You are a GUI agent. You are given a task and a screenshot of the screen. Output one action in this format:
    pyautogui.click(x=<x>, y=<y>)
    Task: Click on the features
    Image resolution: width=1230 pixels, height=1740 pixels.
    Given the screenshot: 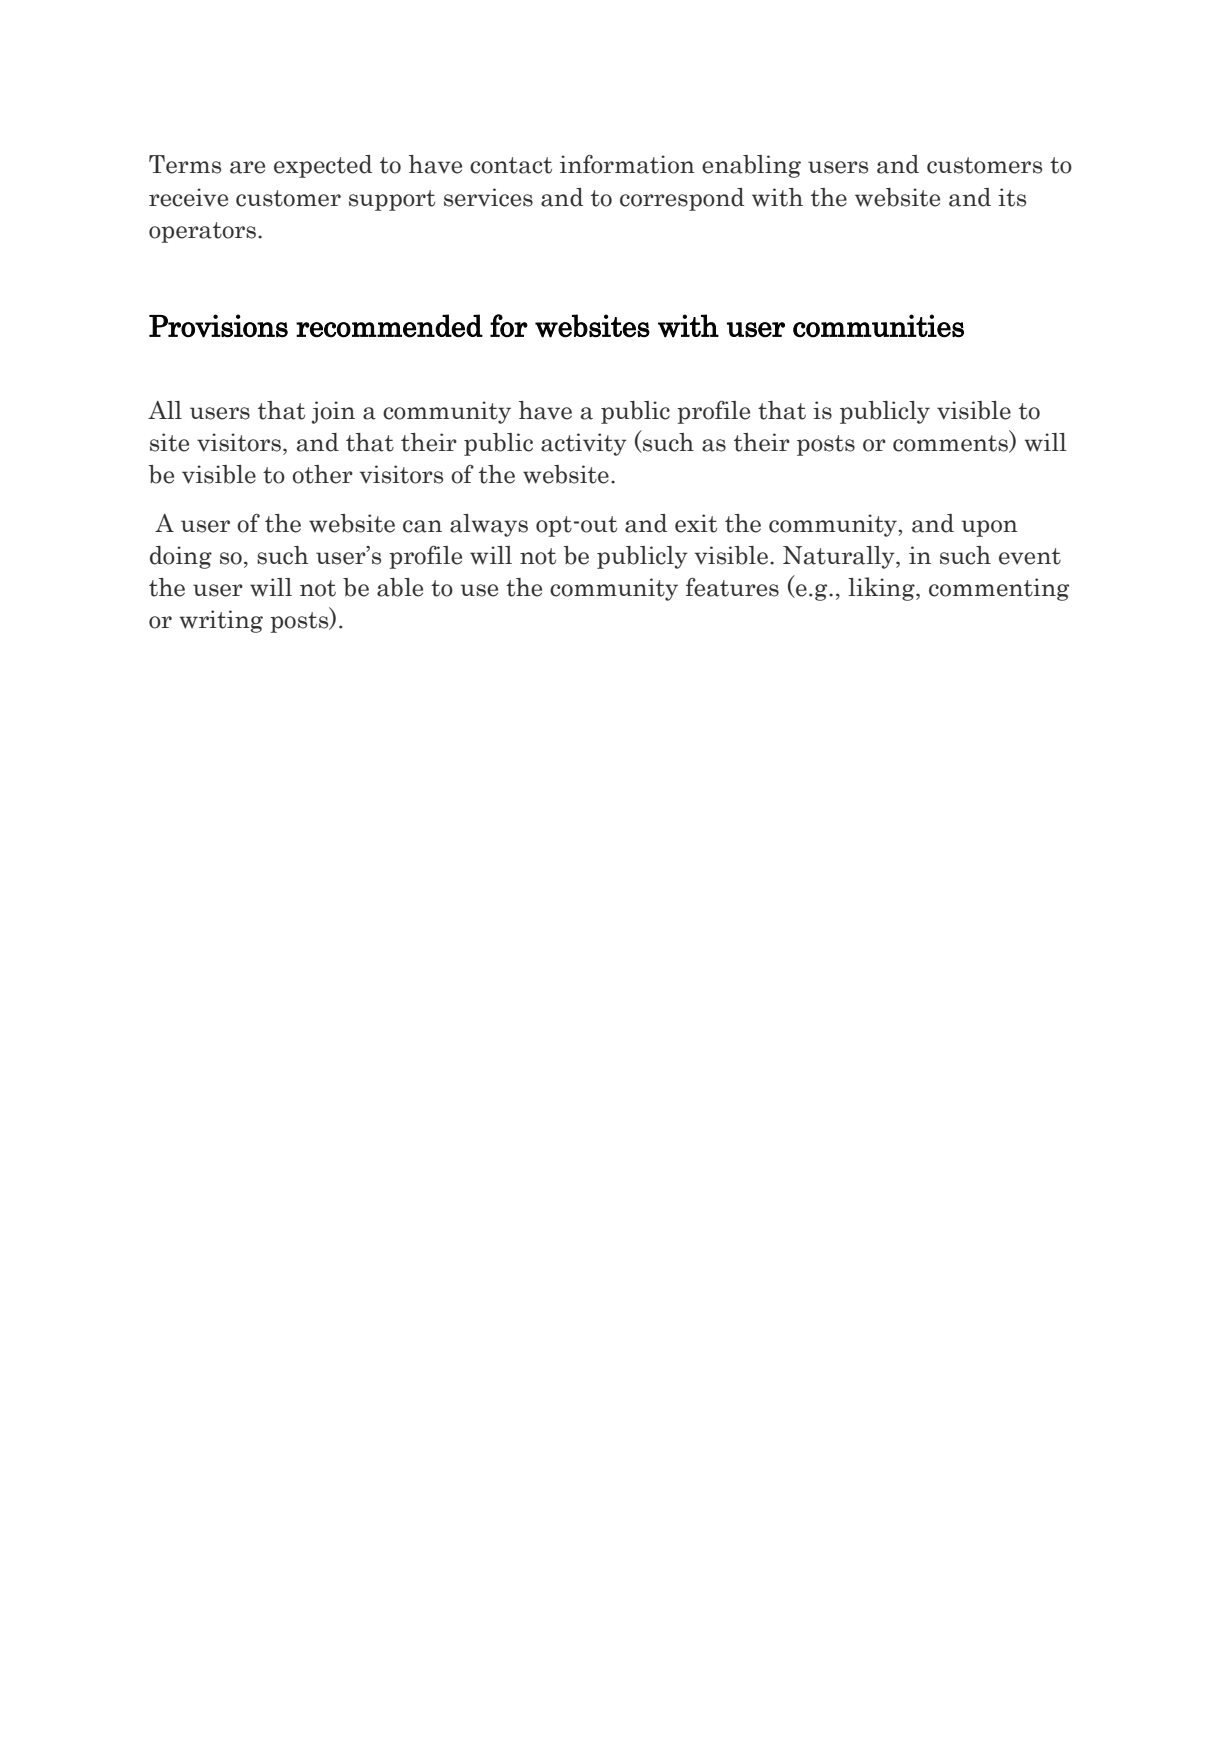 What is the action you would take?
    pyautogui.click(x=732, y=587)
